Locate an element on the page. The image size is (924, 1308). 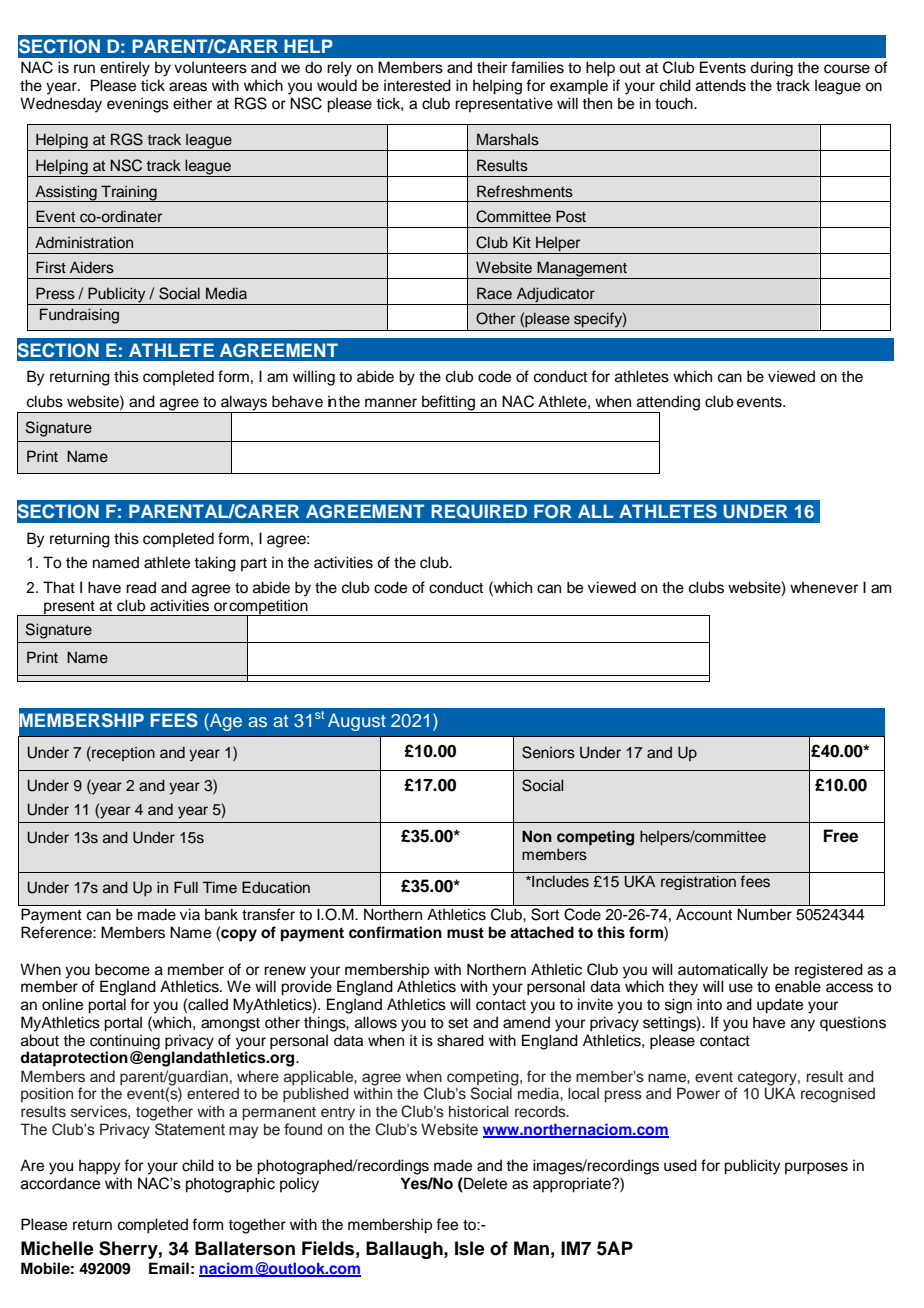
Free is located at coordinates (841, 836).
